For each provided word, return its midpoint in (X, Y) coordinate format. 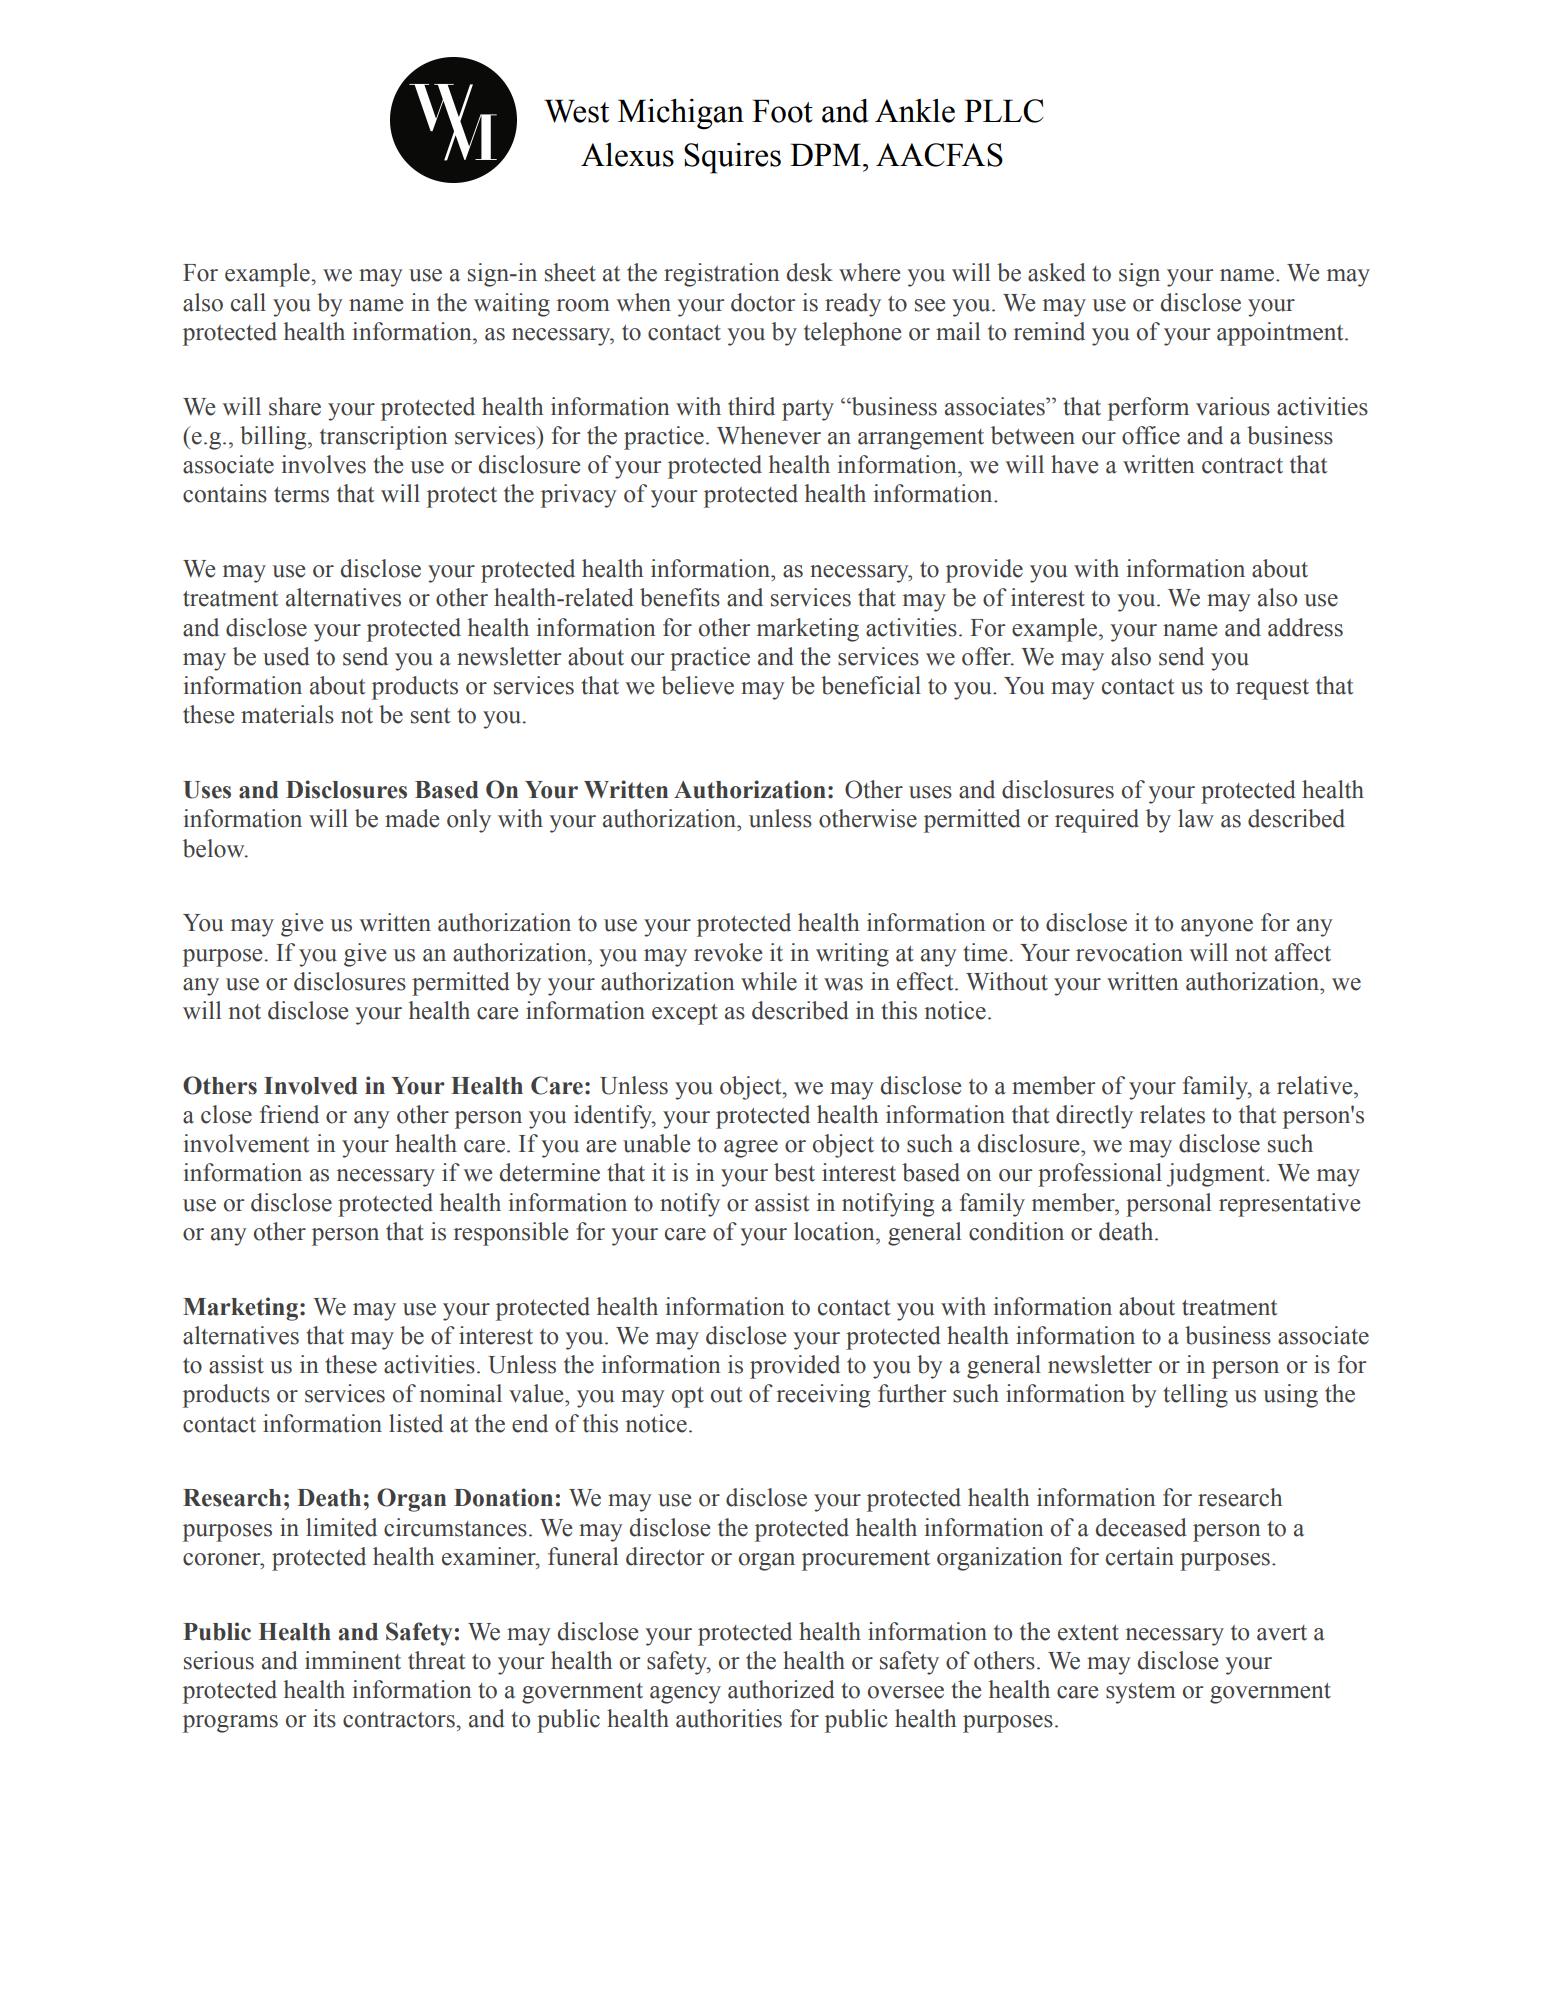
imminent (353, 1660)
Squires (732, 158)
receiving (823, 1396)
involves (323, 464)
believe (697, 685)
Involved (311, 1086)
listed (416, 1423)
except (685, 1014)
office (1151, 435)
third (751, 406)
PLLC (1004, 111)
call (248, 302)
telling (1195, 1396)
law (1196, 818)
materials (287, 714)
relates (1172, 1114)
